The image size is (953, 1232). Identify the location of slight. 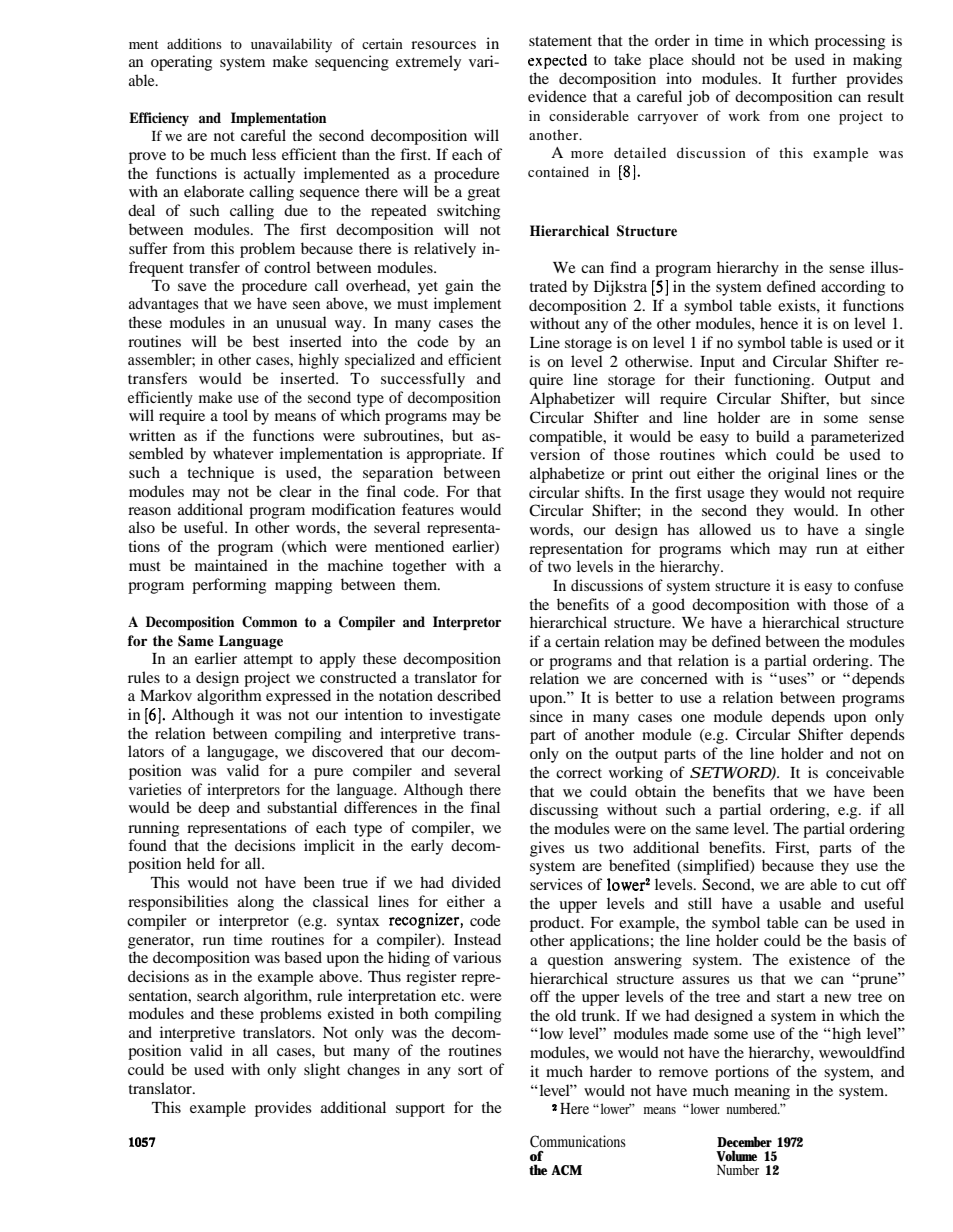
(322, 1071).
